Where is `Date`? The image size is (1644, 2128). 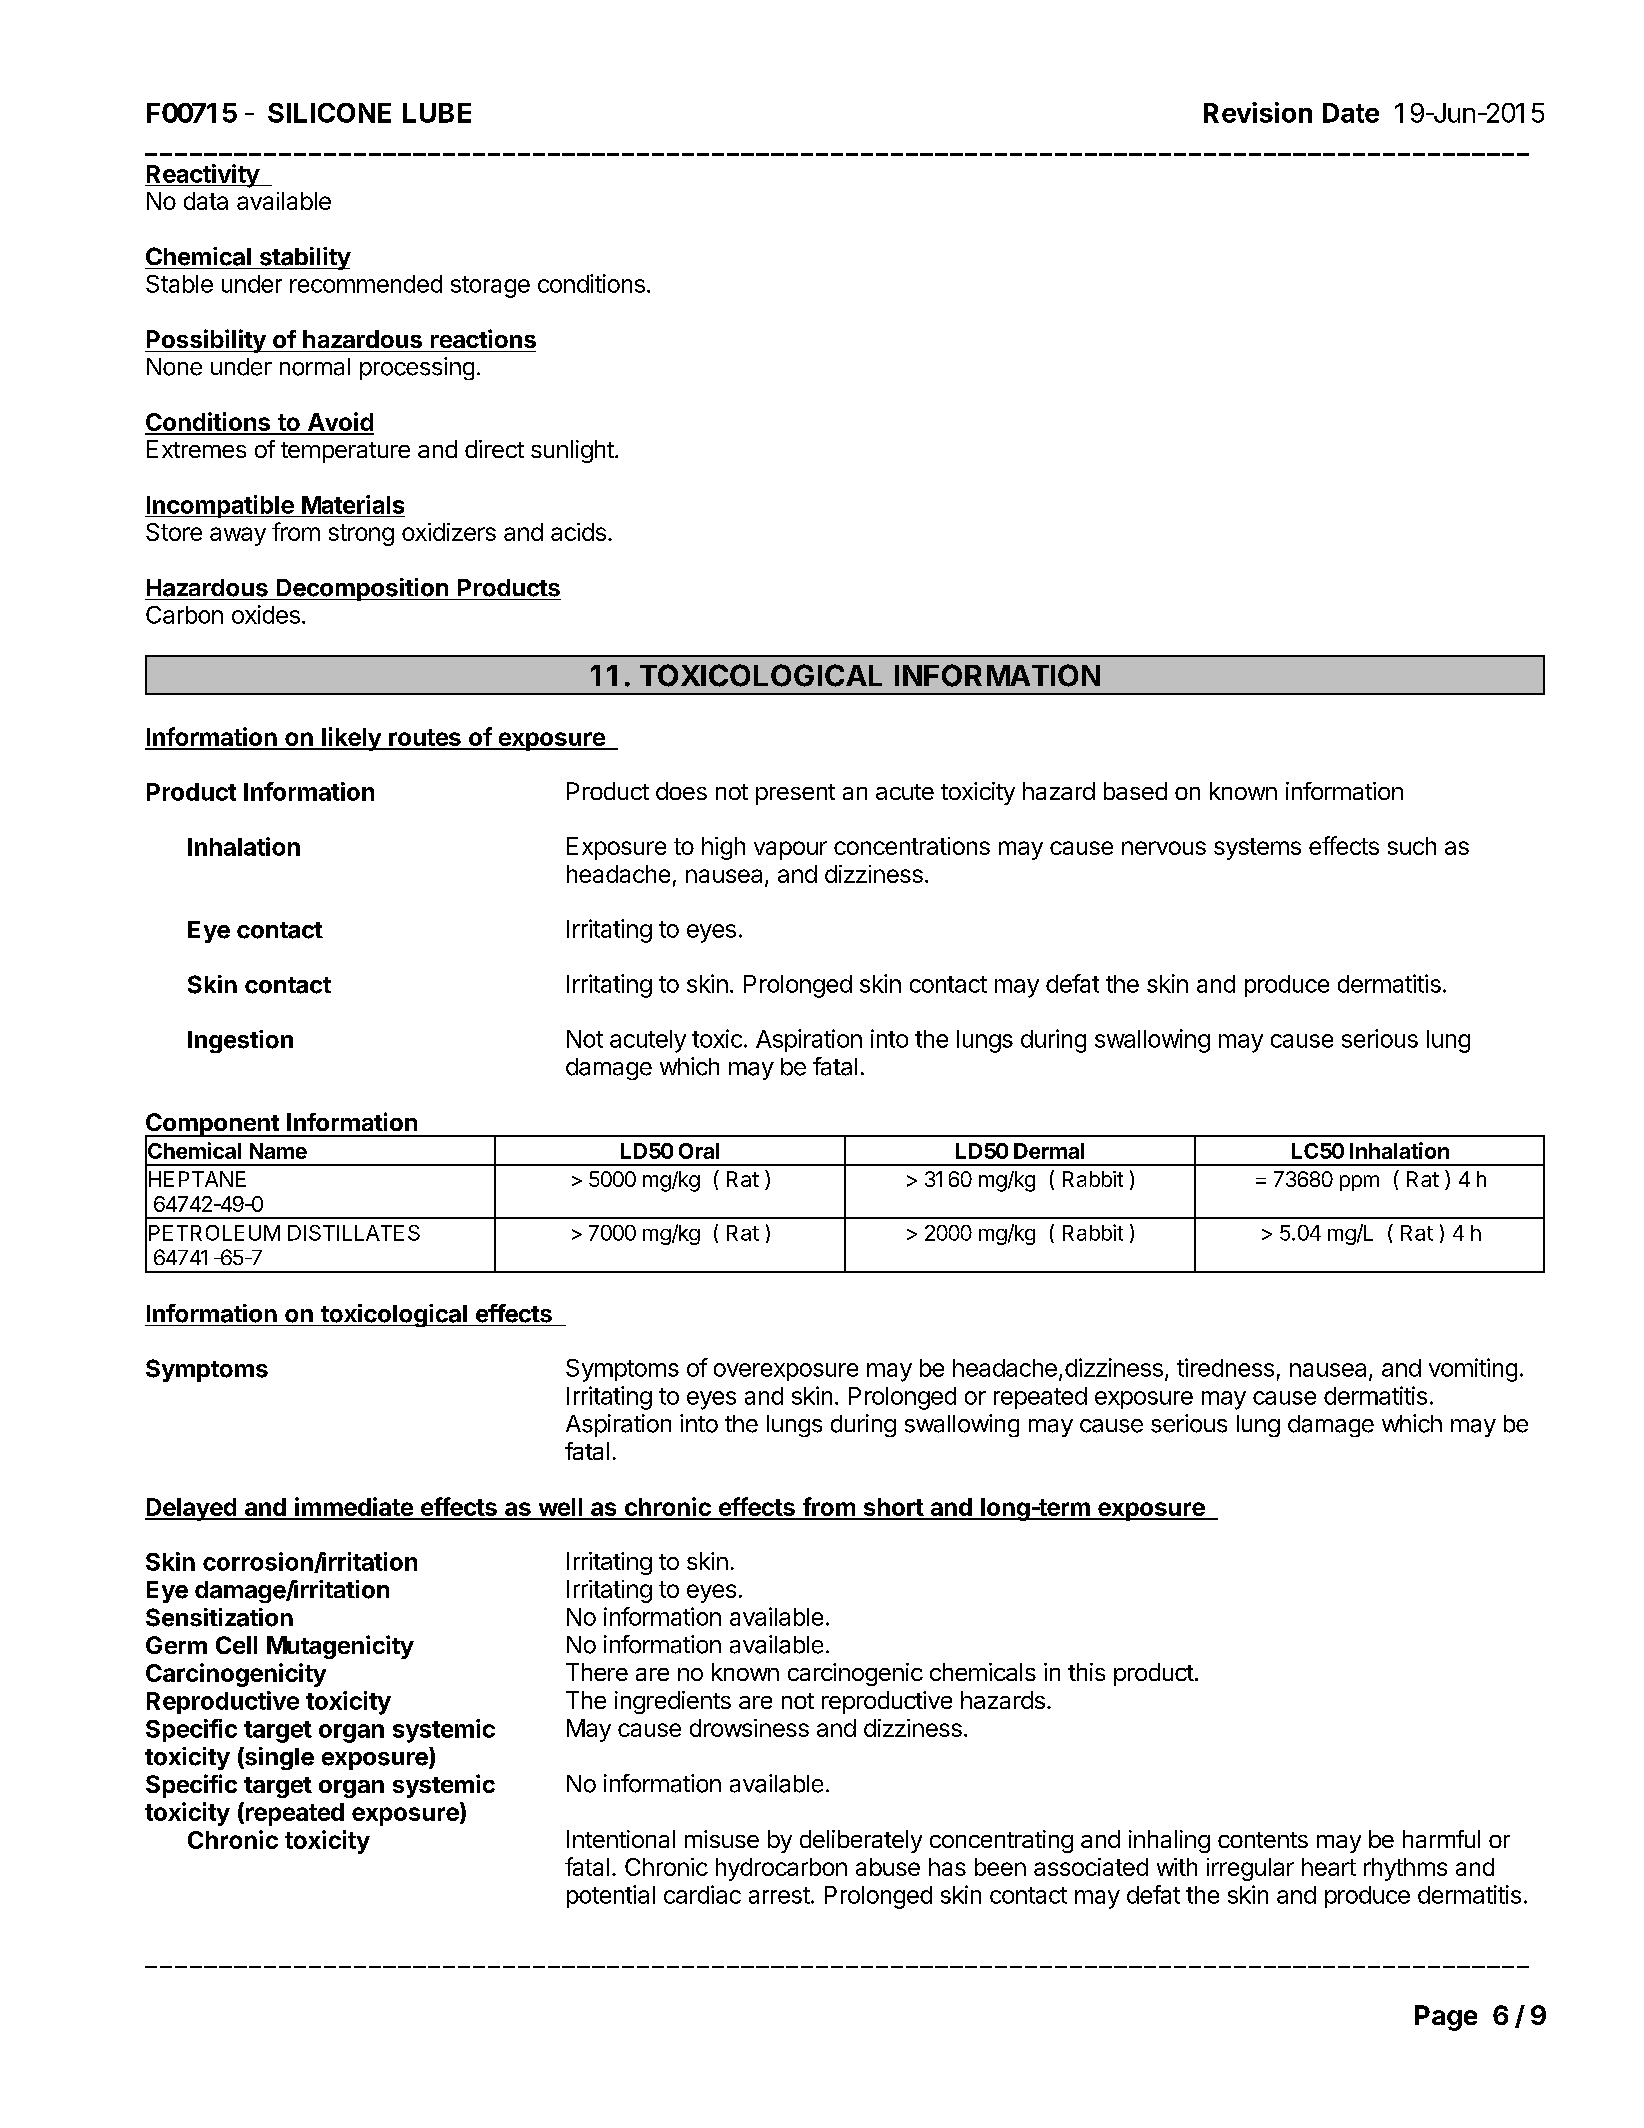 Date is located at coordinates (1351, 113).
